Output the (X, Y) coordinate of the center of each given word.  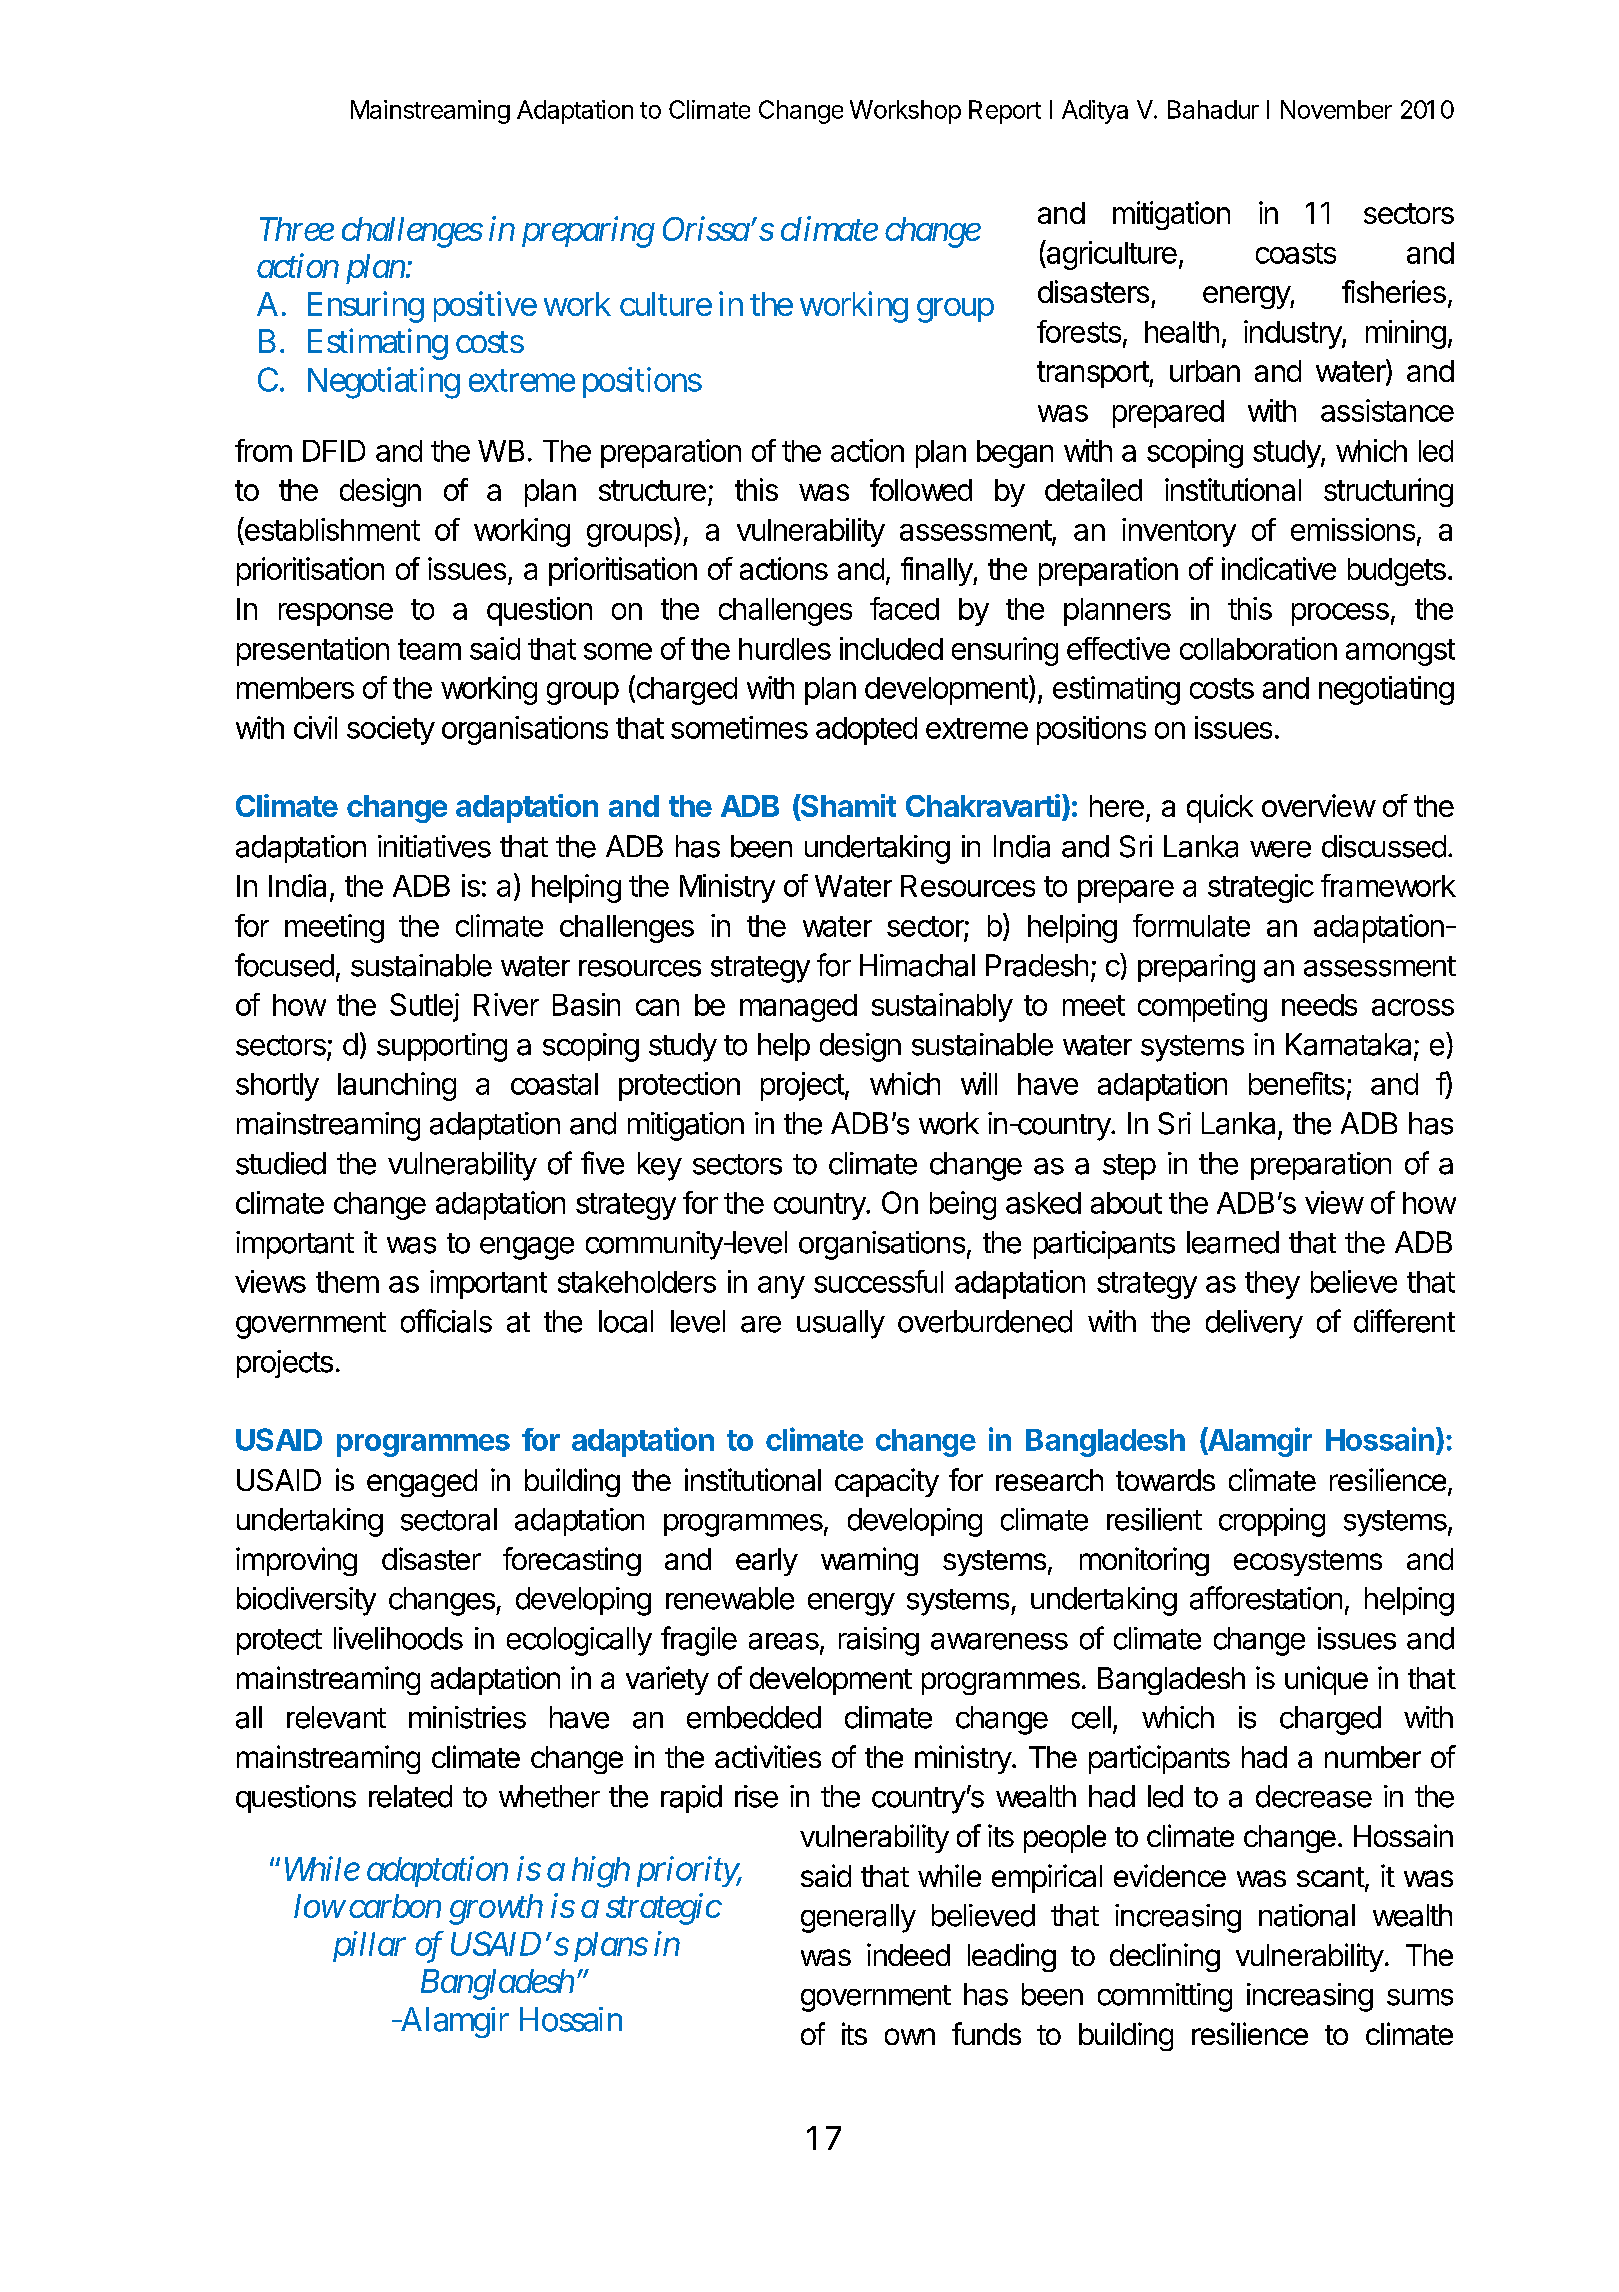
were (1280, 849)
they (1272, 1285)
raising (879, 1641)
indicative (1279, 568)
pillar (369, 1946)
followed (921, 489)
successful (878, 1281)
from (263, 450)
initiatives (434, 846)
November (1336, 109)
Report (1005, 112)
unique (1326, 1680)
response (336, 614)
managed (798, 1008)
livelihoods (398, 1638)
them (347, 1282)
